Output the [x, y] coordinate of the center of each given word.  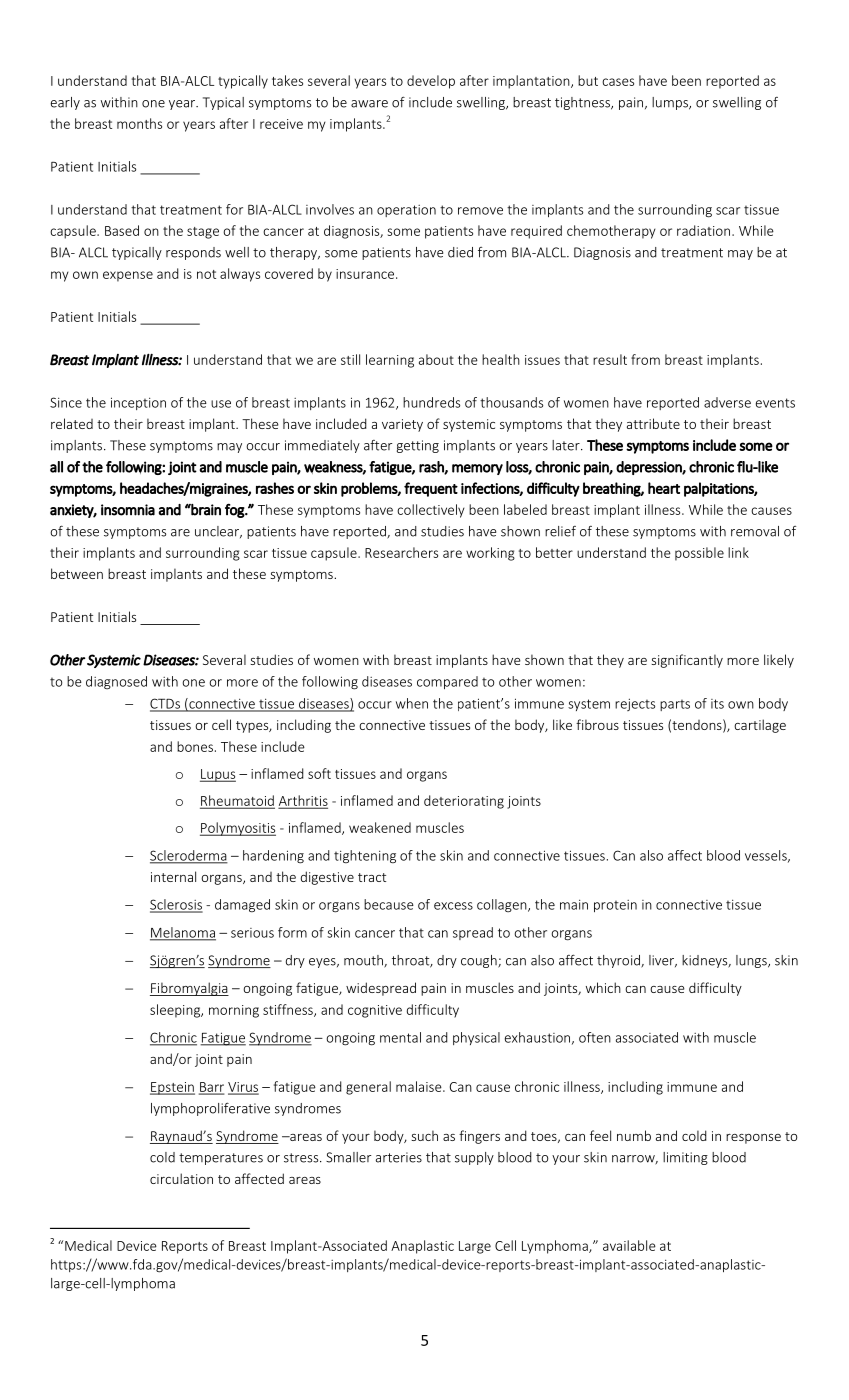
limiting [685, 1158]
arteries [399, 1157]
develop [431, 82]
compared [447, 682]
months [139, 123]
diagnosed [116, 682]
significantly [687, 661]
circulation [181, 1178]
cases [618, 82]
